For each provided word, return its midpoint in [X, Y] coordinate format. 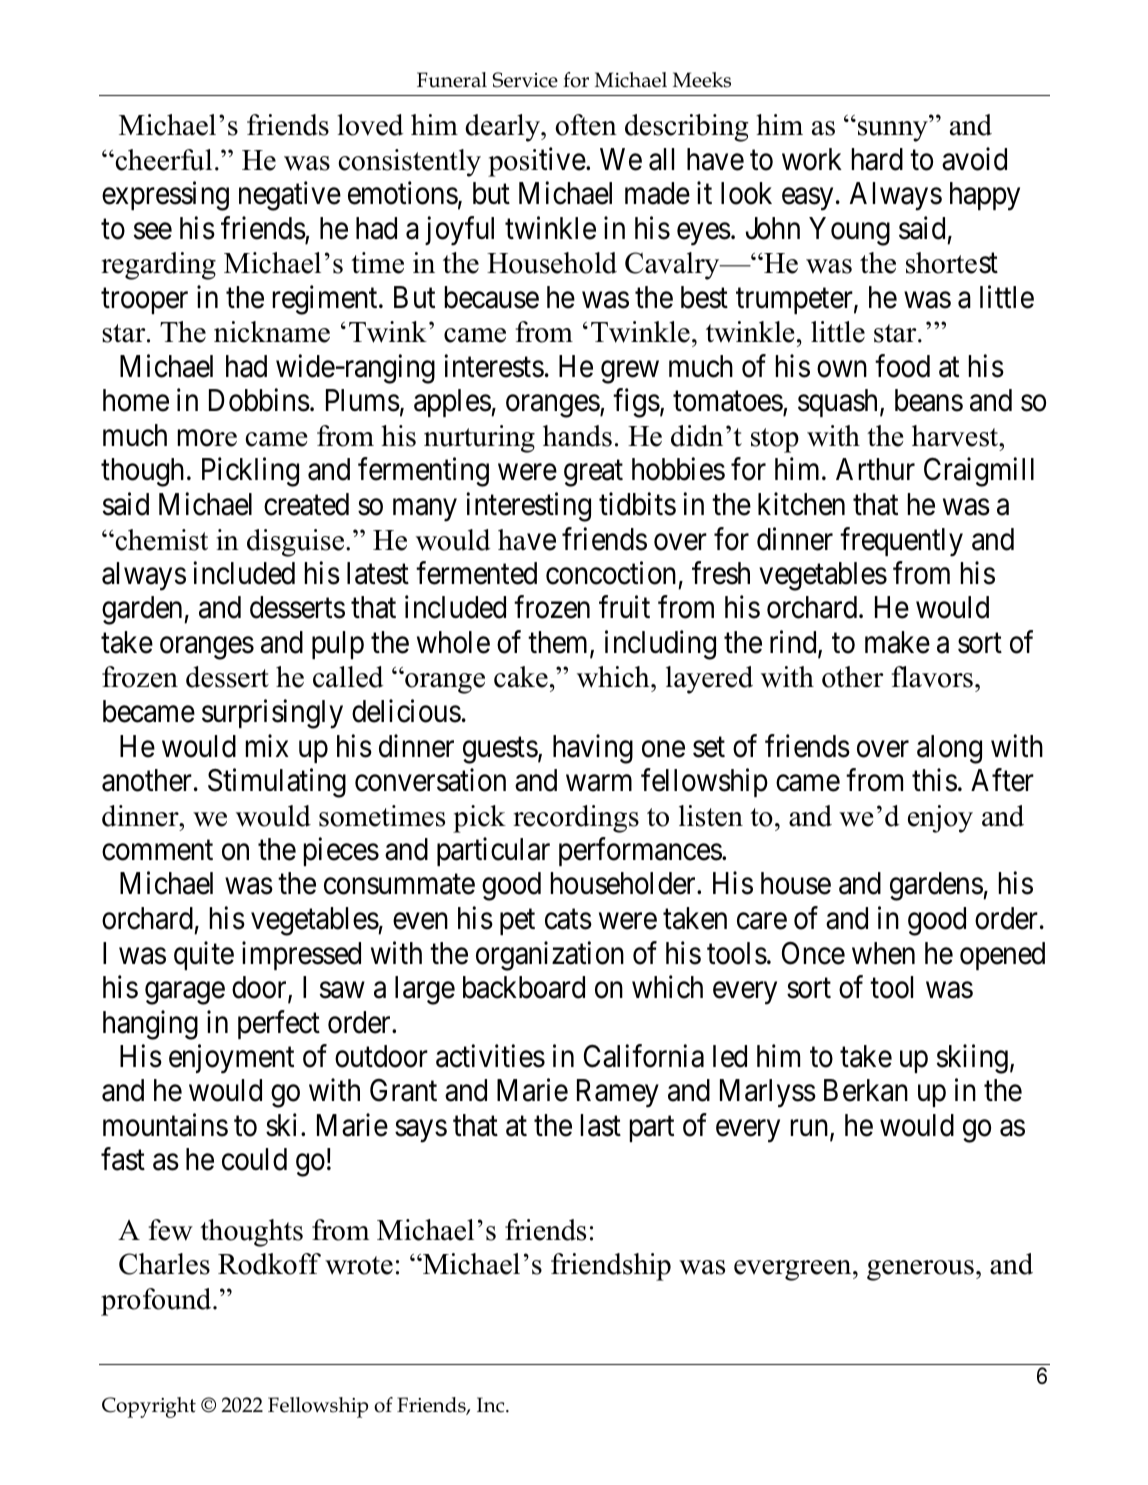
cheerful [162, 160]
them [559, 643]
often [586, 125]
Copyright [149, 1407]
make [897, 642]
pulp [338, 645]
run [811, 1129]
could [254, 1159]
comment [157, 851]
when [883, 953]
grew [630, 372]
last [601, 1125]
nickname [272, 332]
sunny [893, 131]
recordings [576, 819]
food [902, 366]
